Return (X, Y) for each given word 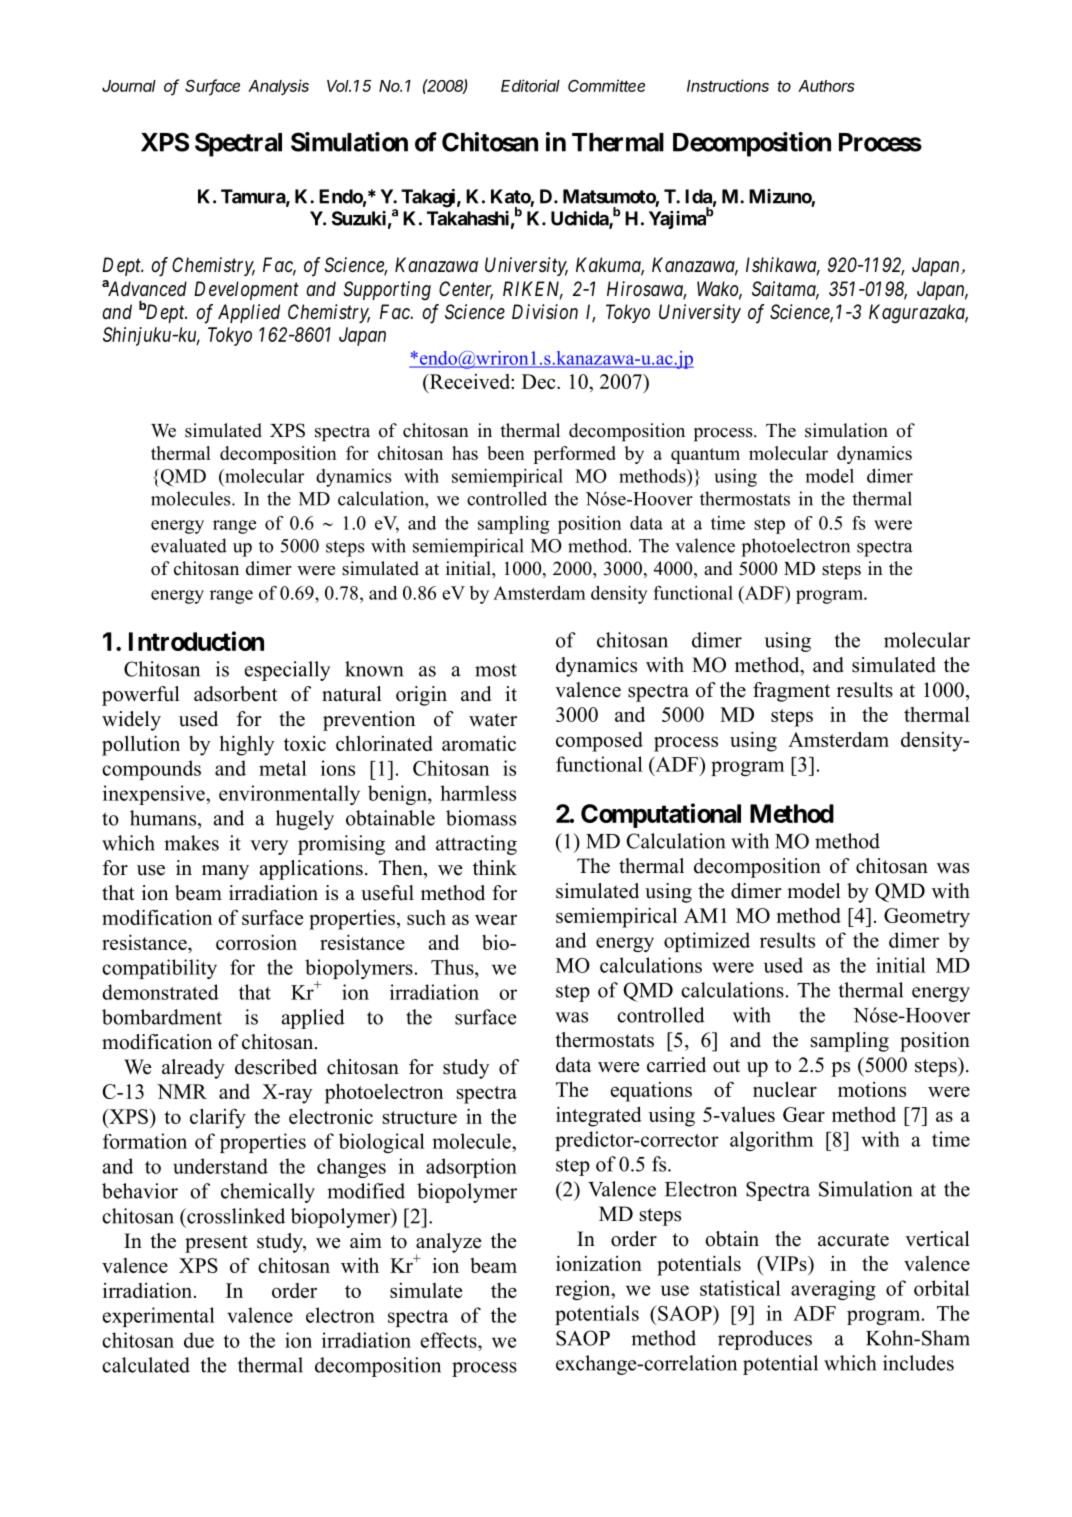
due (199, 1340)
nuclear (785, 1089)
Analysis (278, 87)
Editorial (530, 85)
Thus (453, 967)
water (493, 720)
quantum (705, 456)
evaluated (189, 545)
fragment (791, 692)
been (506, 453)
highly (247, 745)
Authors (826, 86)
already (193, 1069)
